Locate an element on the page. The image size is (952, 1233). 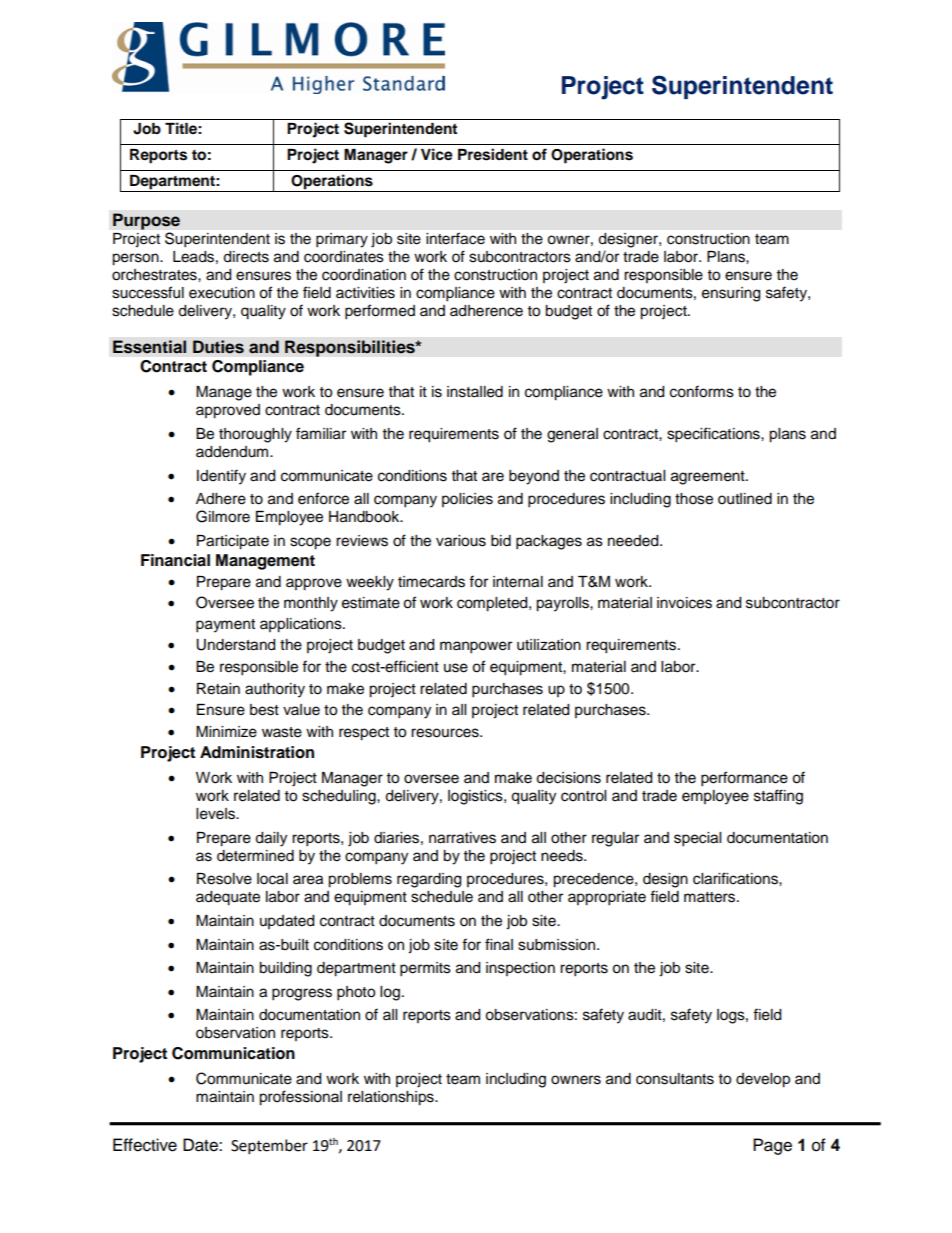
invoices is located at coordinates (684, 603).
